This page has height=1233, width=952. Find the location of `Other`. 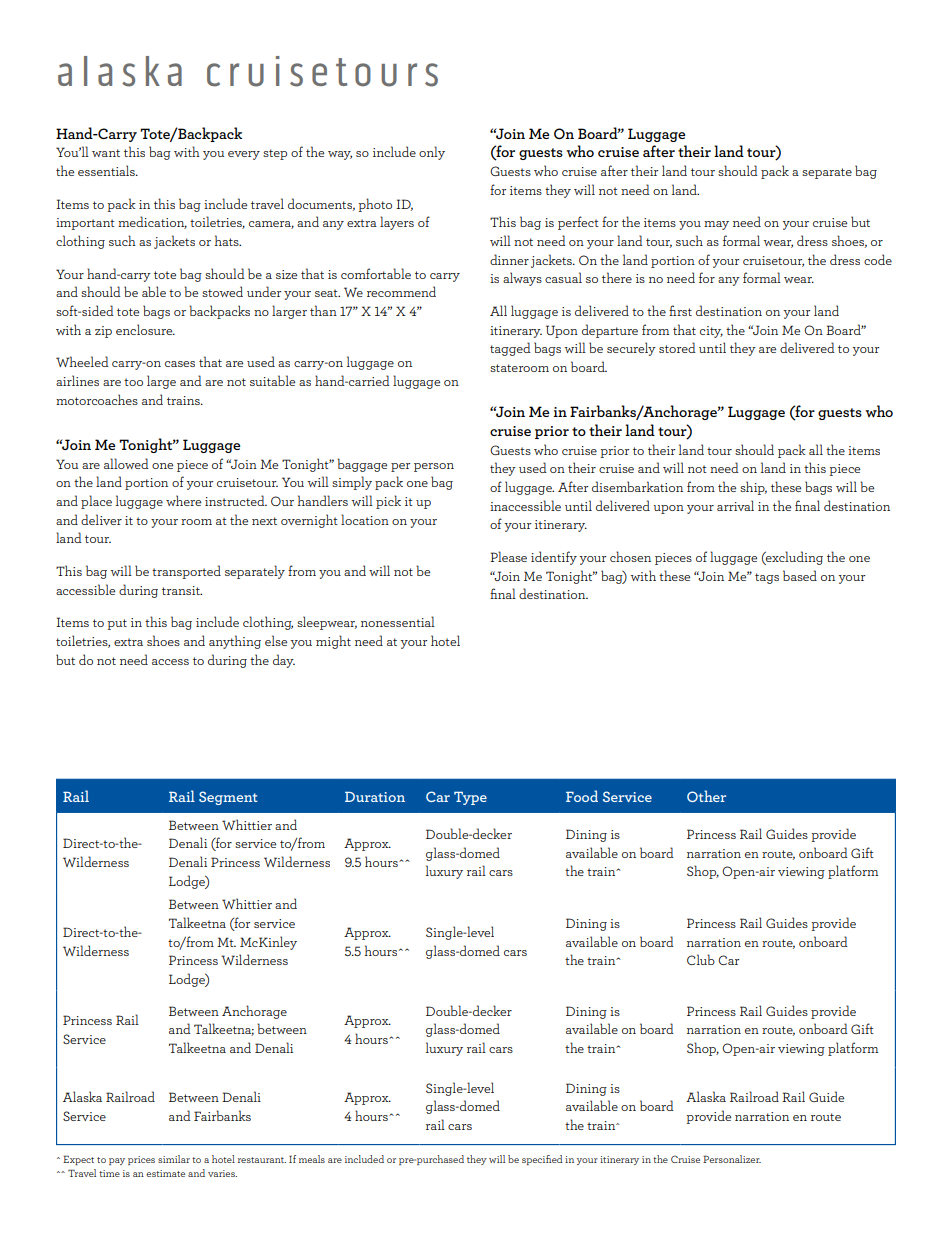

Other is located at coordinates (706, 796).
